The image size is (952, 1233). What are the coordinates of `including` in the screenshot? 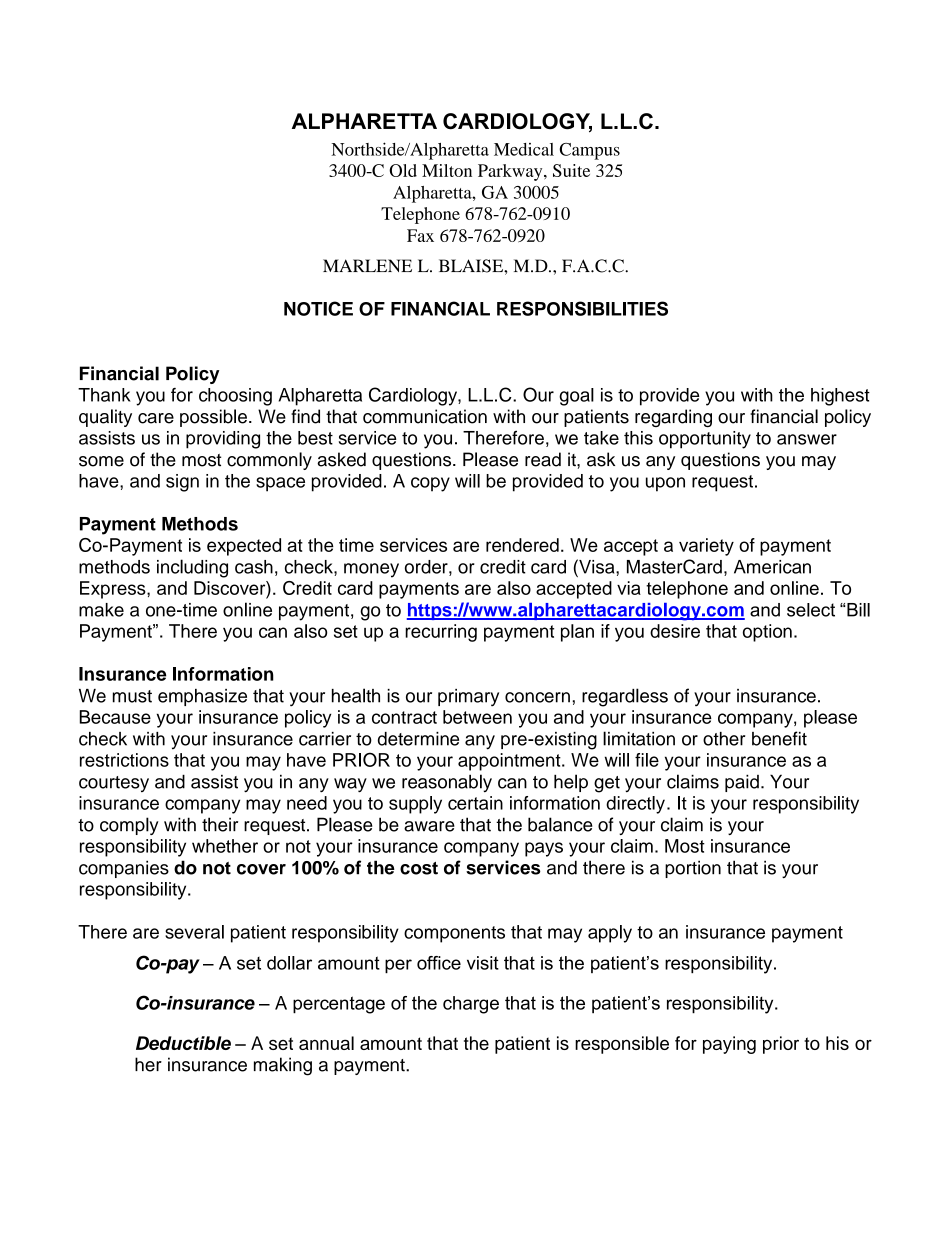 It's located at (192, 568).
